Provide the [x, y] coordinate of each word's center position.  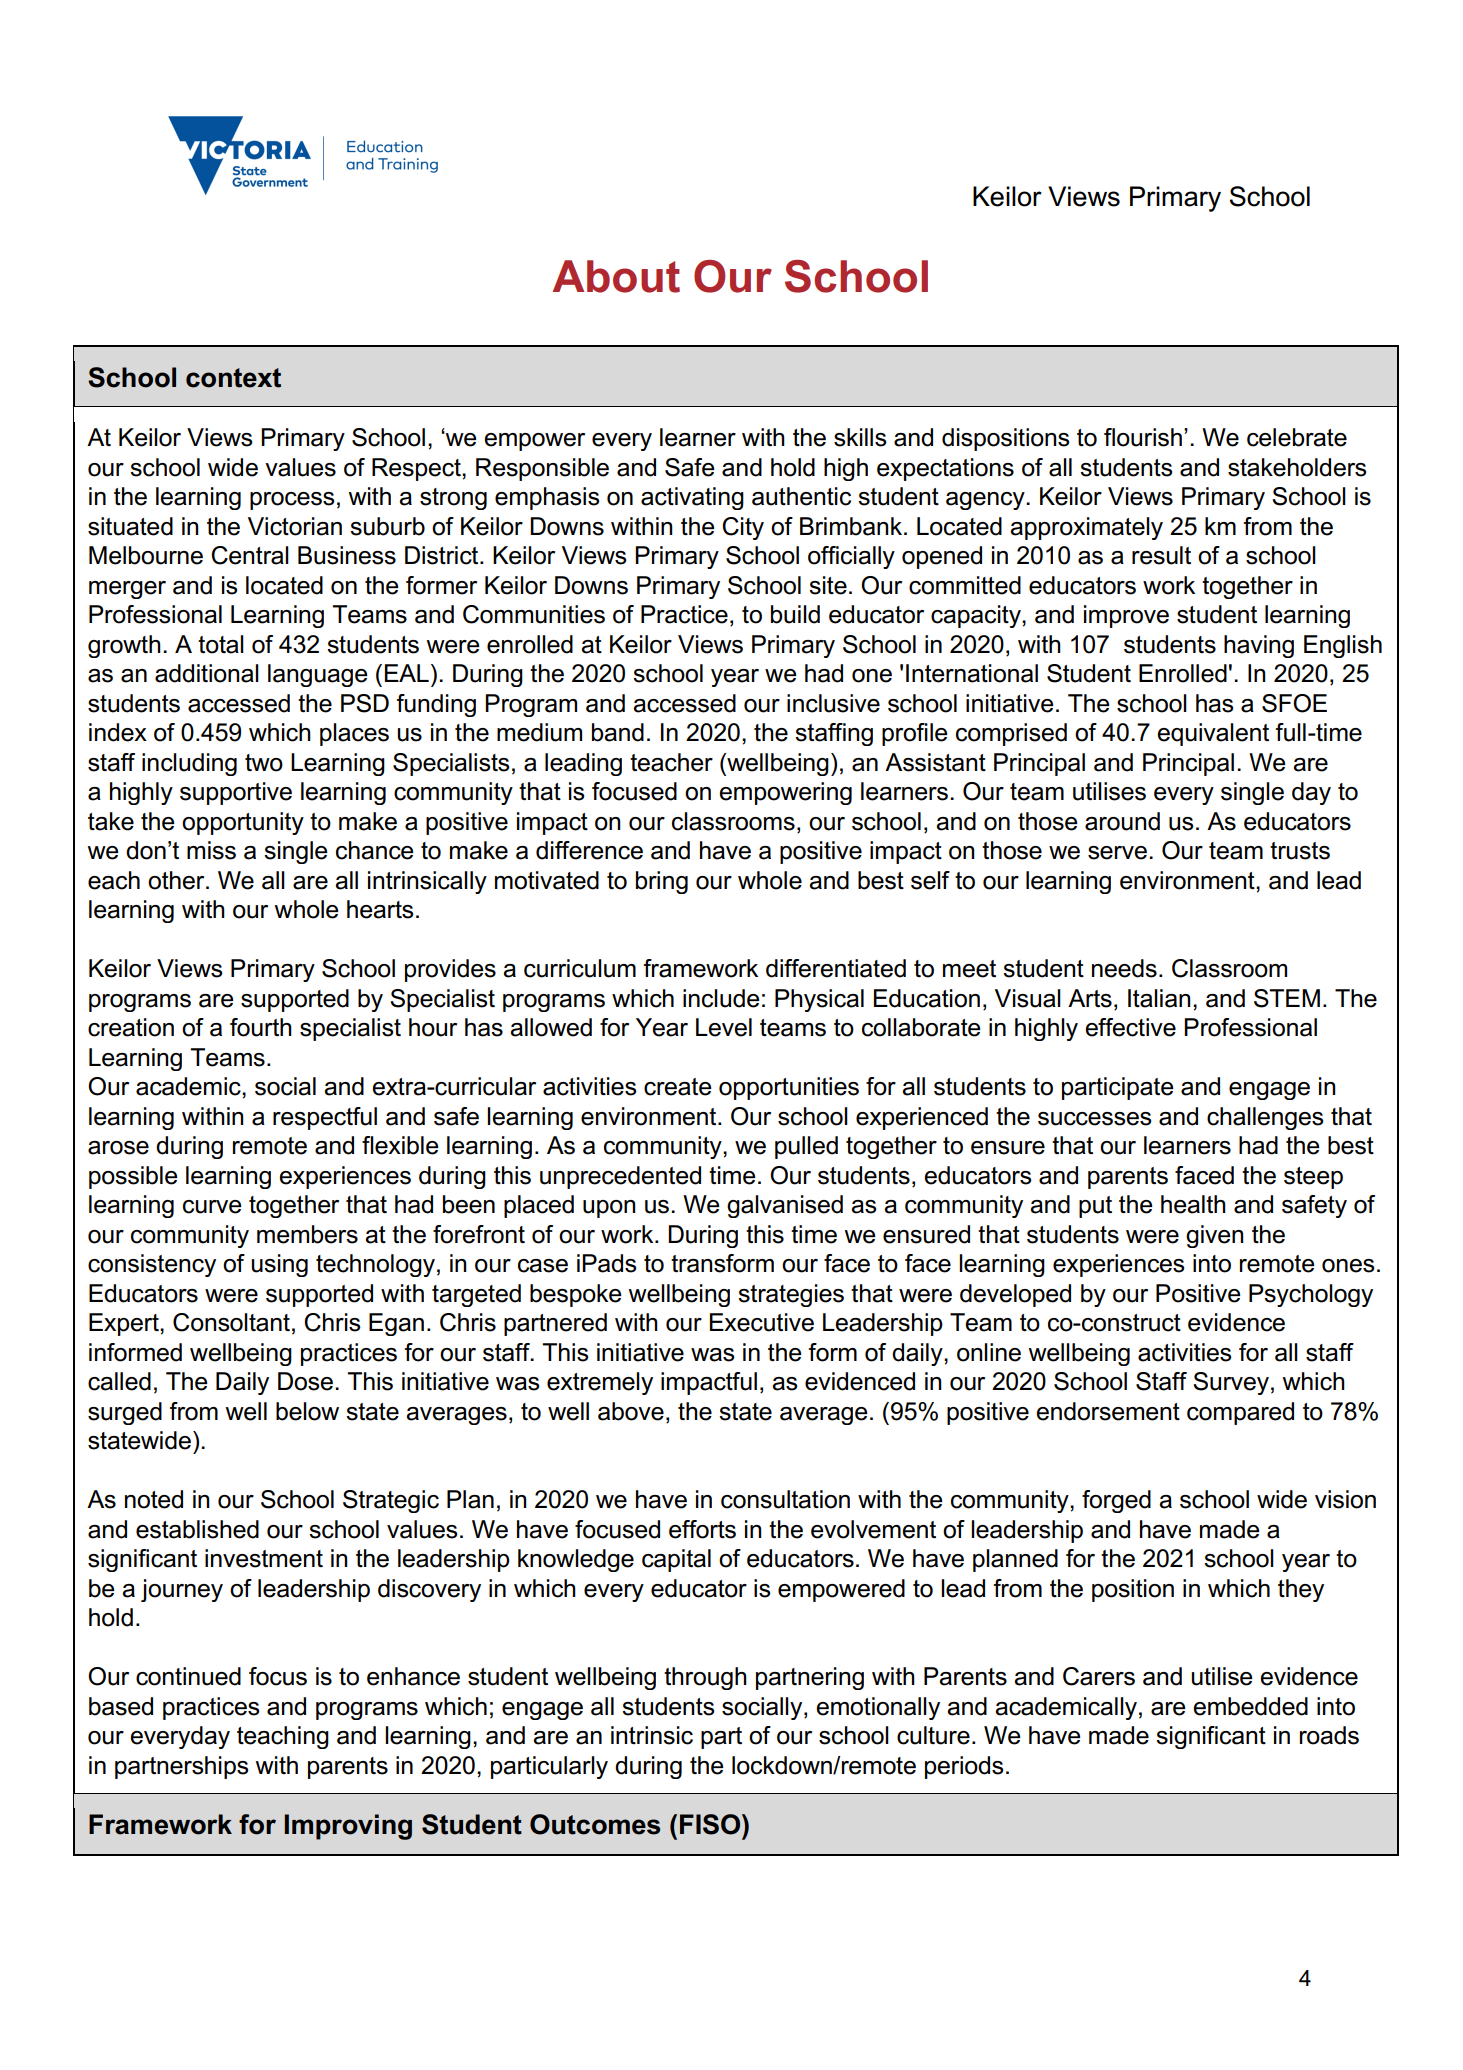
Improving [348, 1827]
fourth [261, 1027]
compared [1240, 1413]
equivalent [1213, 734]
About [616, 276]
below [307, 1411]
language [318, 675]
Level [724, 1027]
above [631, 1411]
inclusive [833, 703]
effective [1130, 1027]
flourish [1143, 437]
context [233, 378]
